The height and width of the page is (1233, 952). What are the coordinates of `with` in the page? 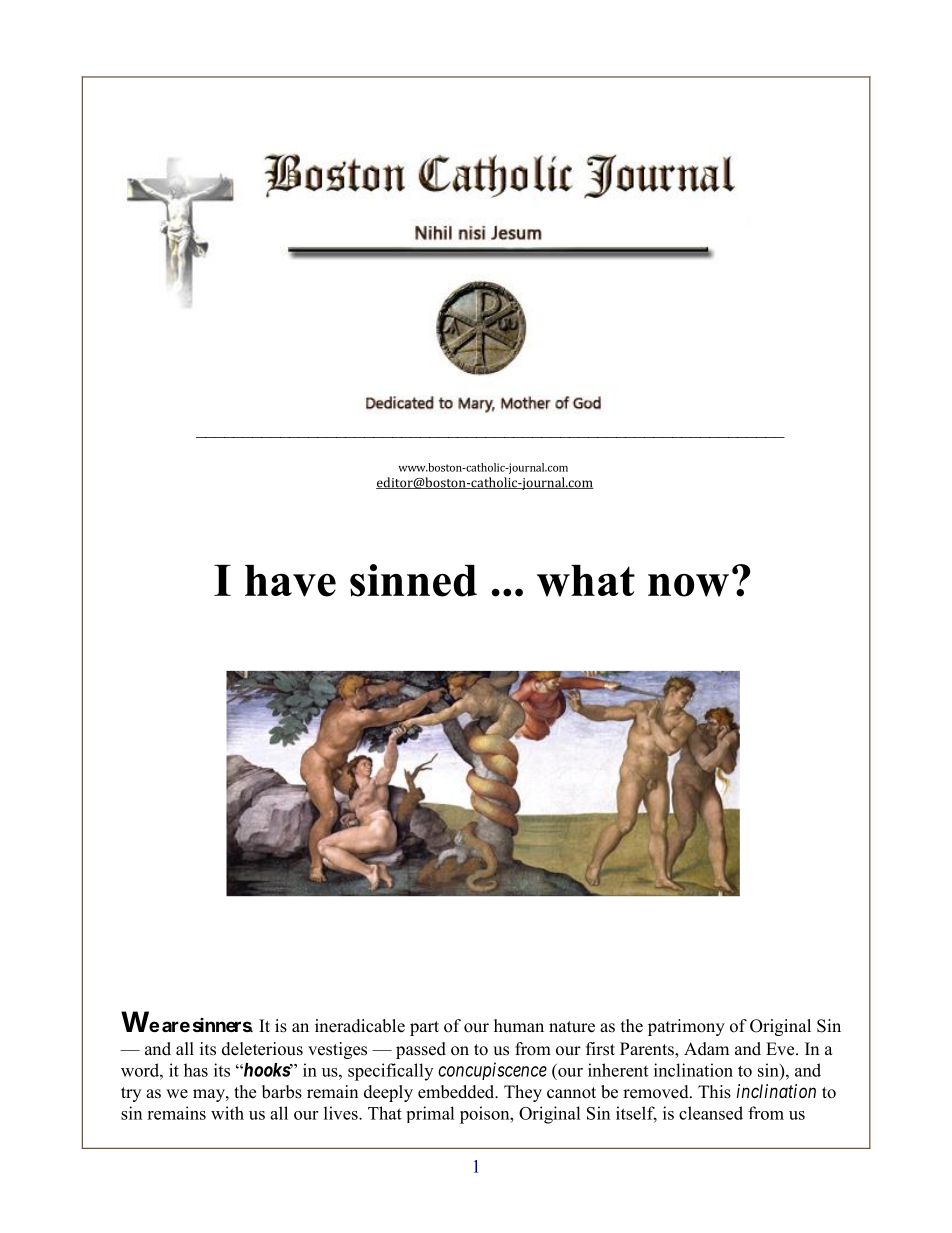 It's located at (227, 1113).
